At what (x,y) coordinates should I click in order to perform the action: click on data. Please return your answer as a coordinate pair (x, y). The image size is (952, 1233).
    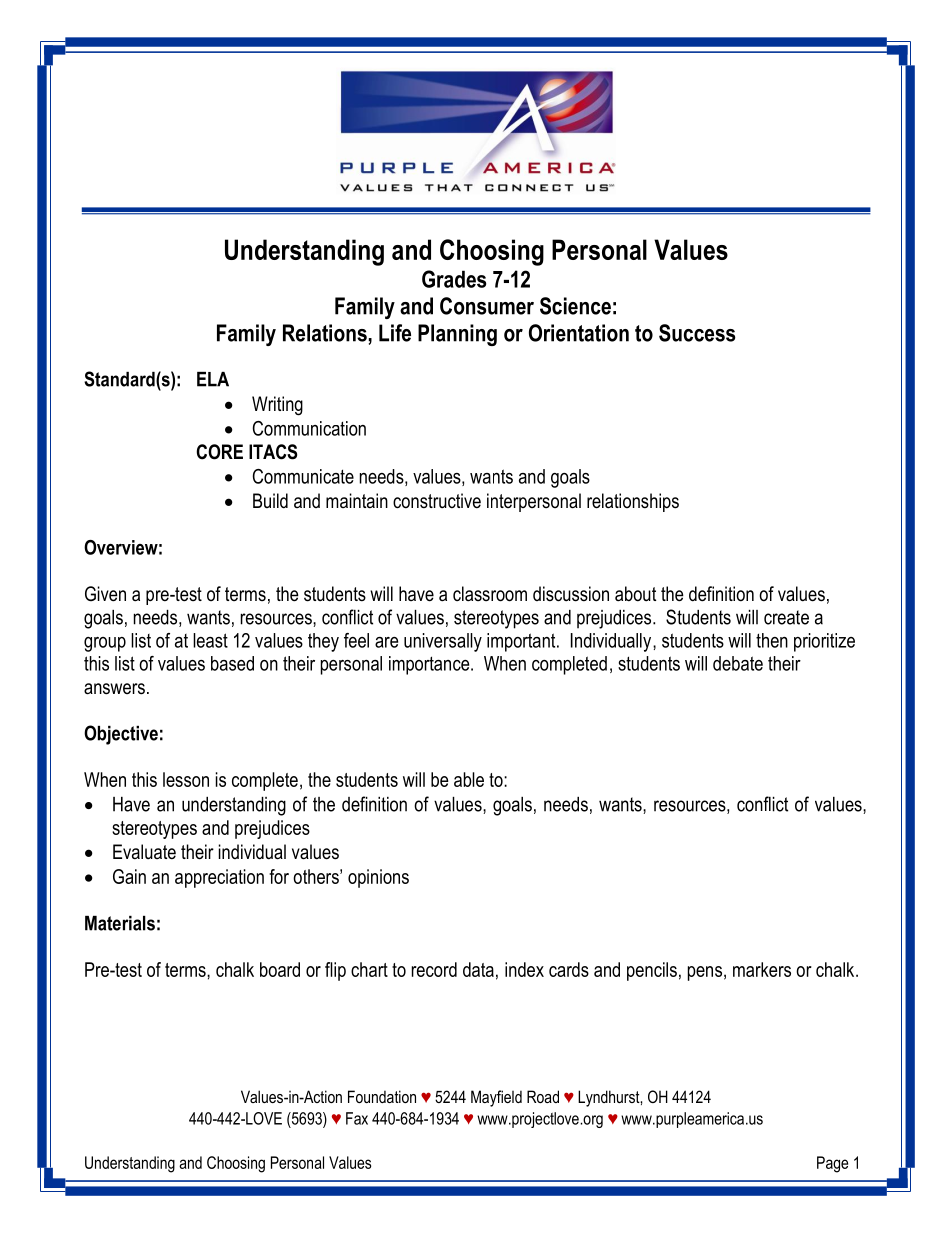
    Looking at the image, I should click on (478, 969).
